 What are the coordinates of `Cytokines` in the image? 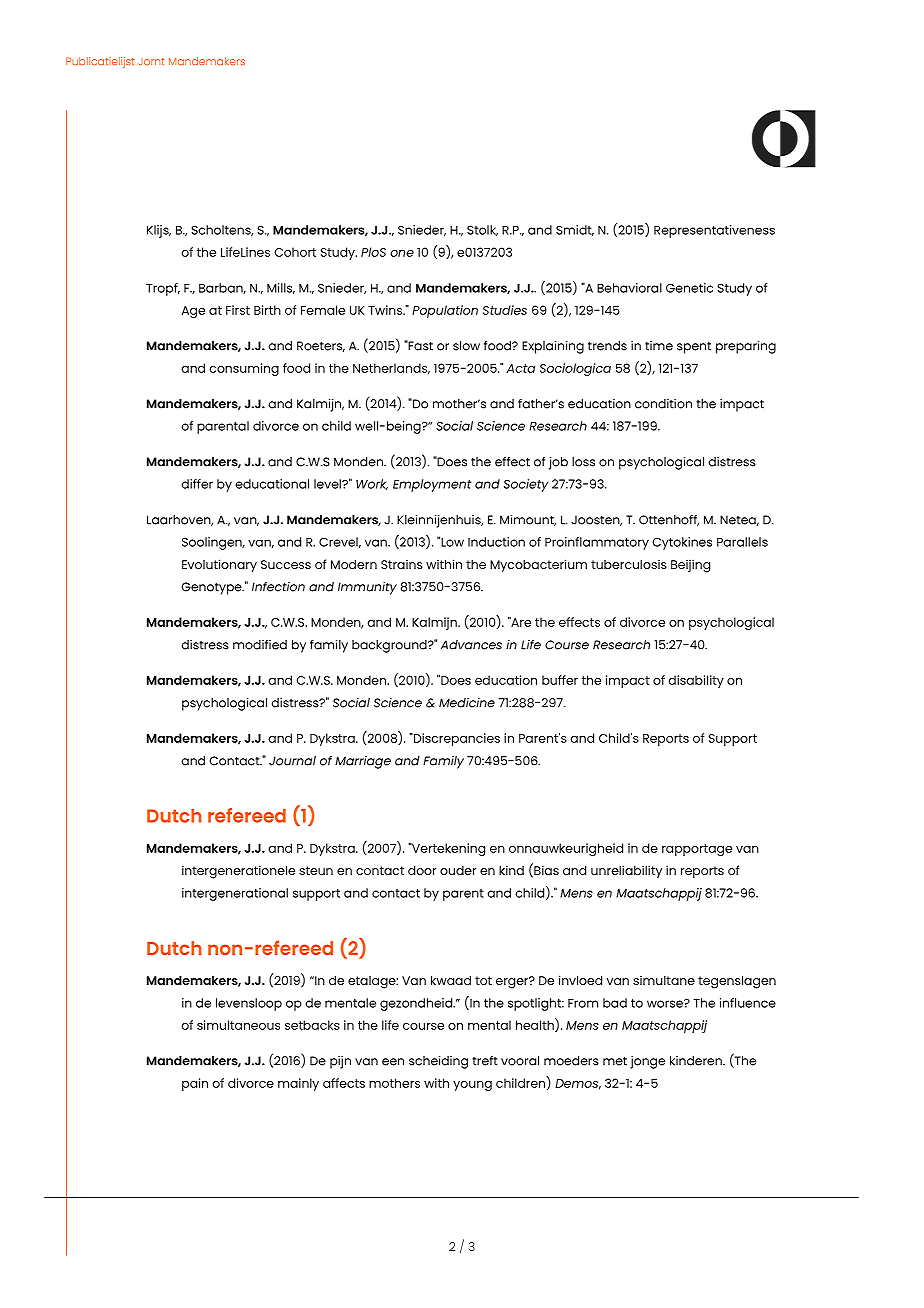 It's located at (682, 543).
